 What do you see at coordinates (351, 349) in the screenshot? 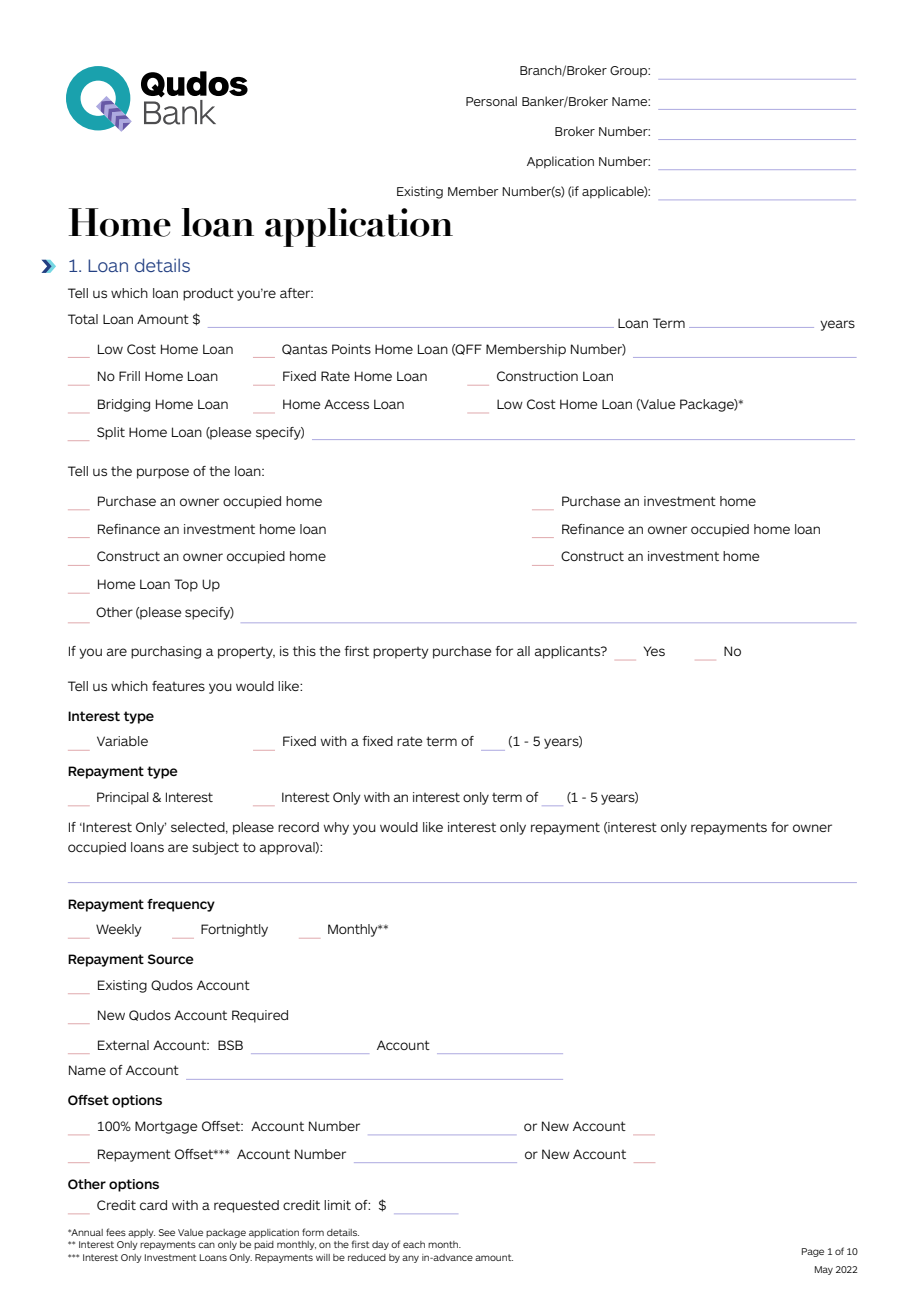
I see `Points` at bounding box center [351, 349].
